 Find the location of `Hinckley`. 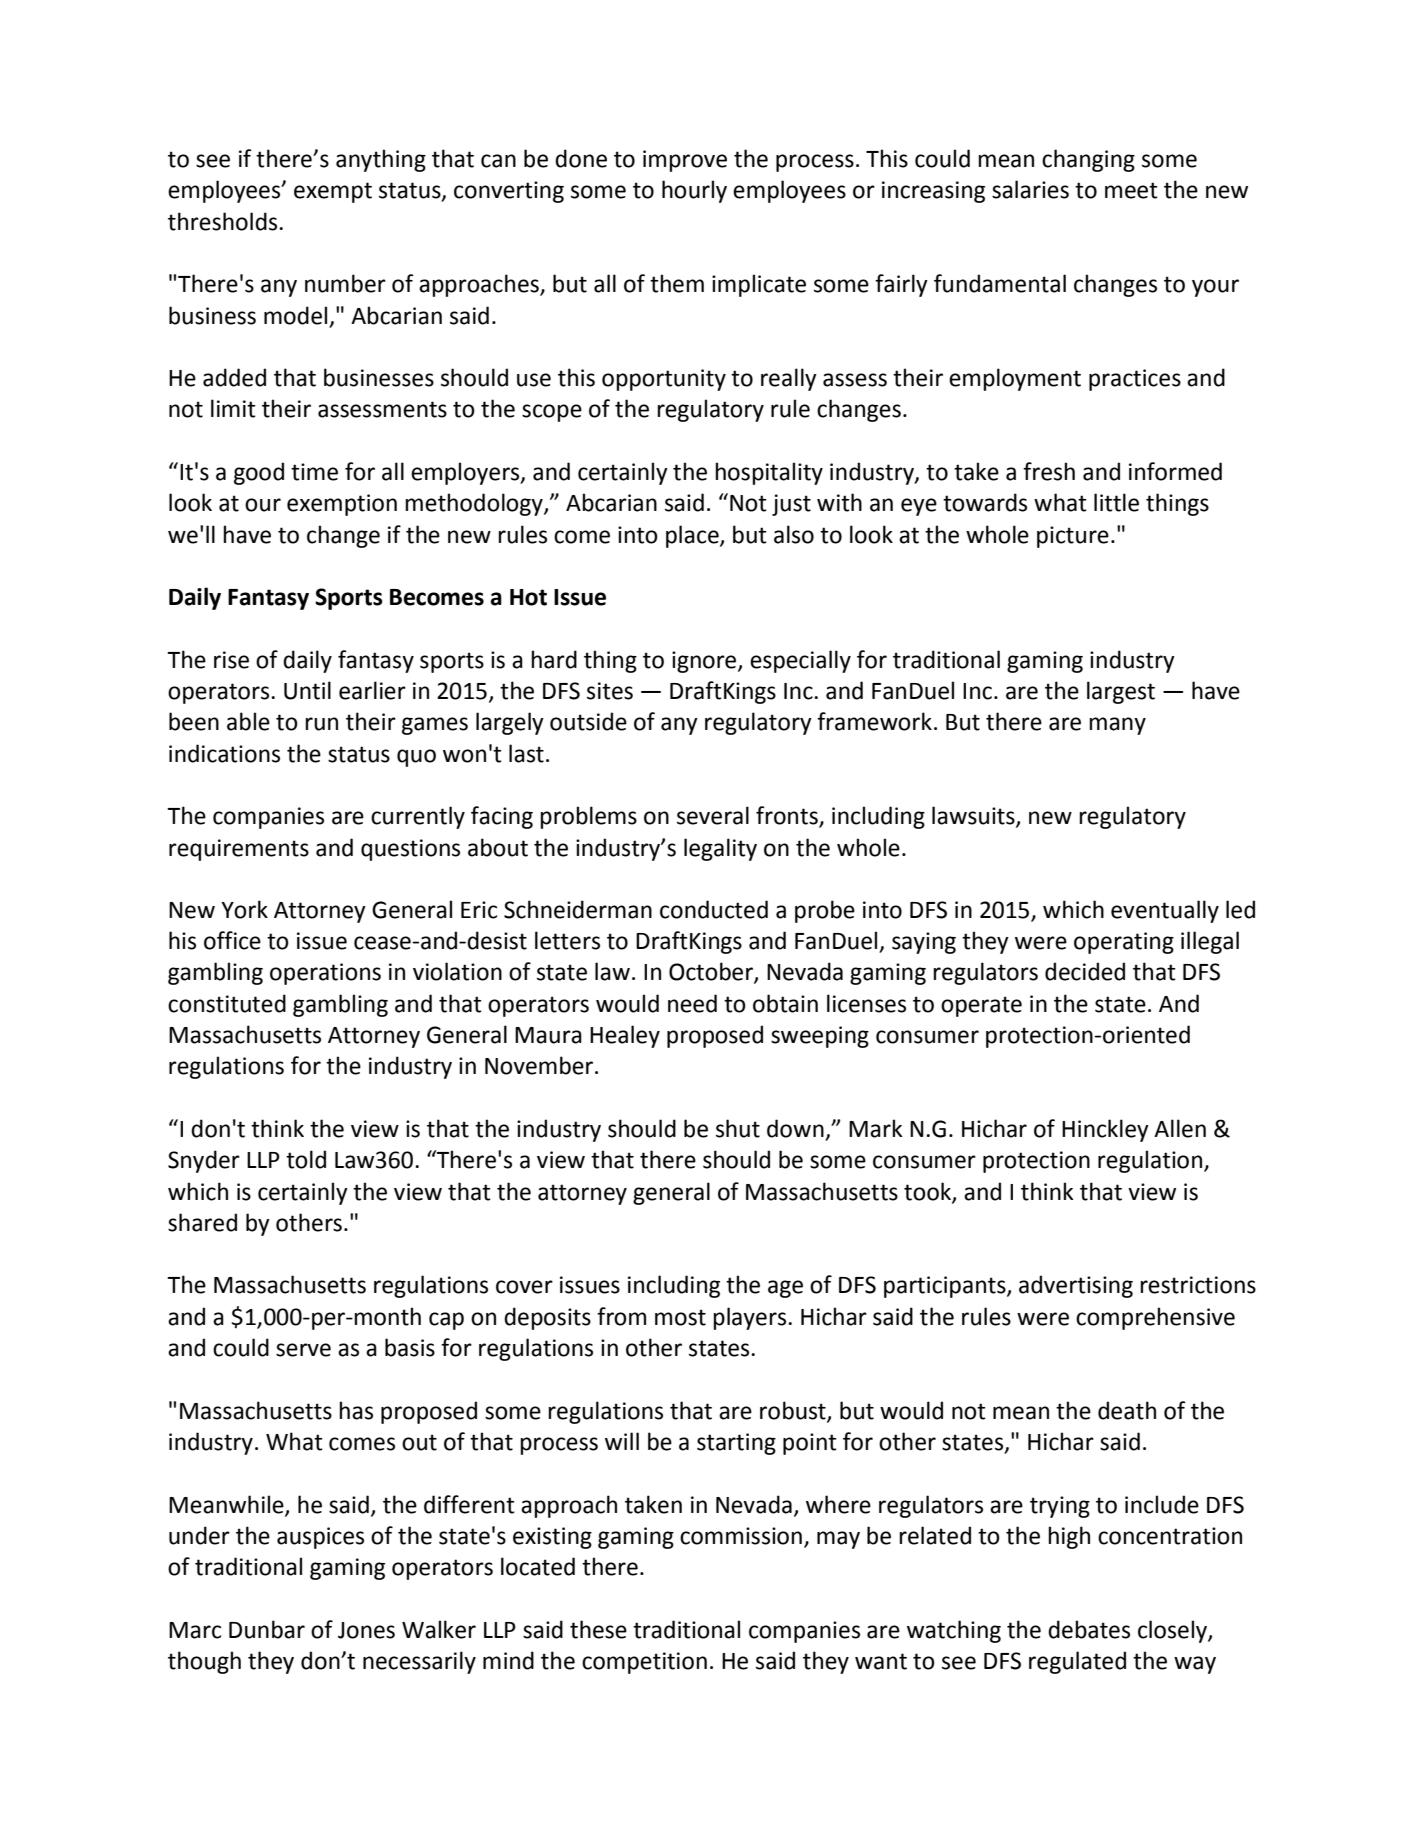

Hinckley is located at coordinates (1105, 1130).
